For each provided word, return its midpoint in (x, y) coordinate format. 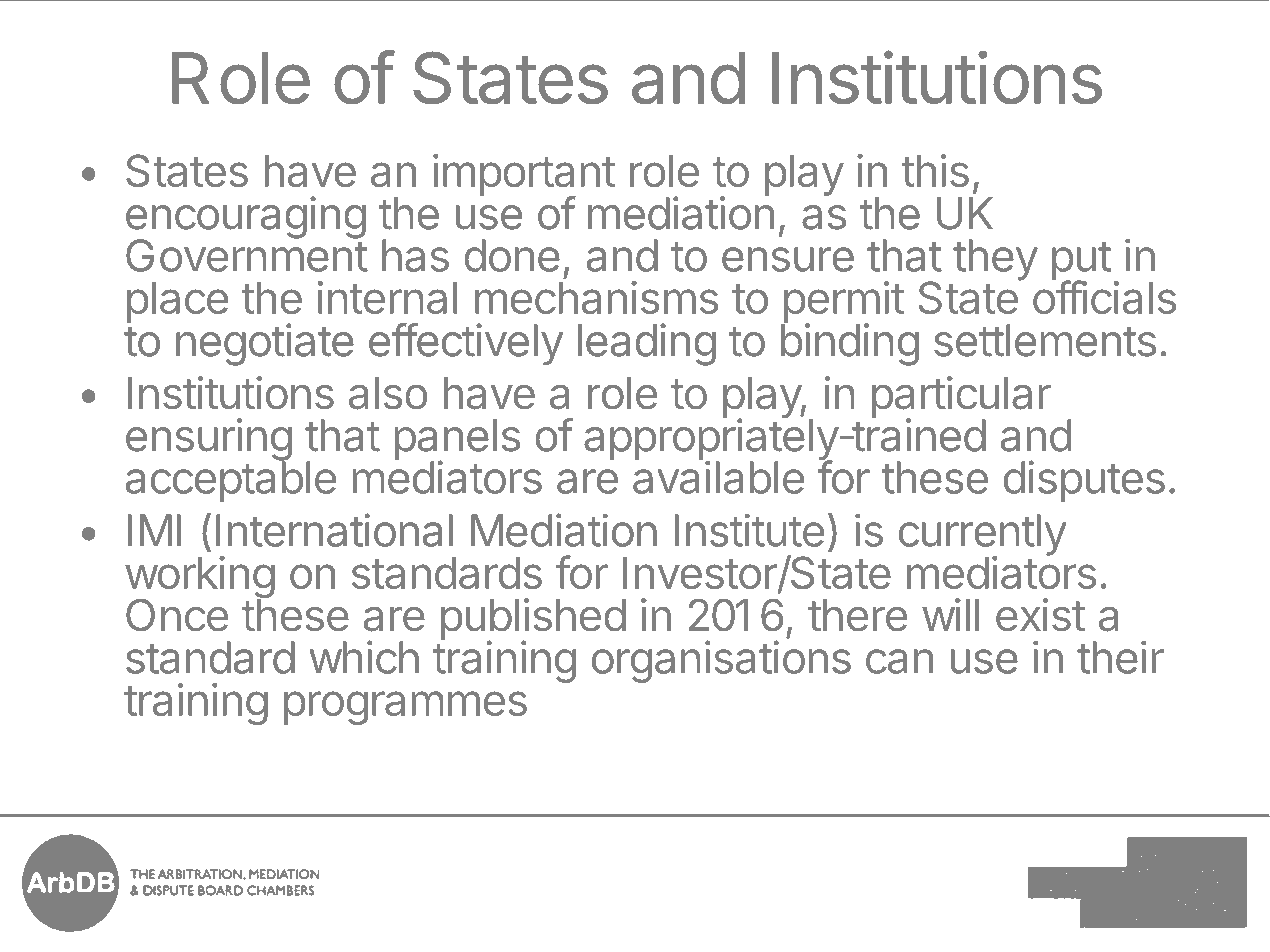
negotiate (265, 344)
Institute (749, 530)
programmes (405, 708)
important (524, 176)
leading (647, 344)
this (935, 170)
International (334, 530)
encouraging (246, 218)
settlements (1045, 340)
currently (983, 536)
